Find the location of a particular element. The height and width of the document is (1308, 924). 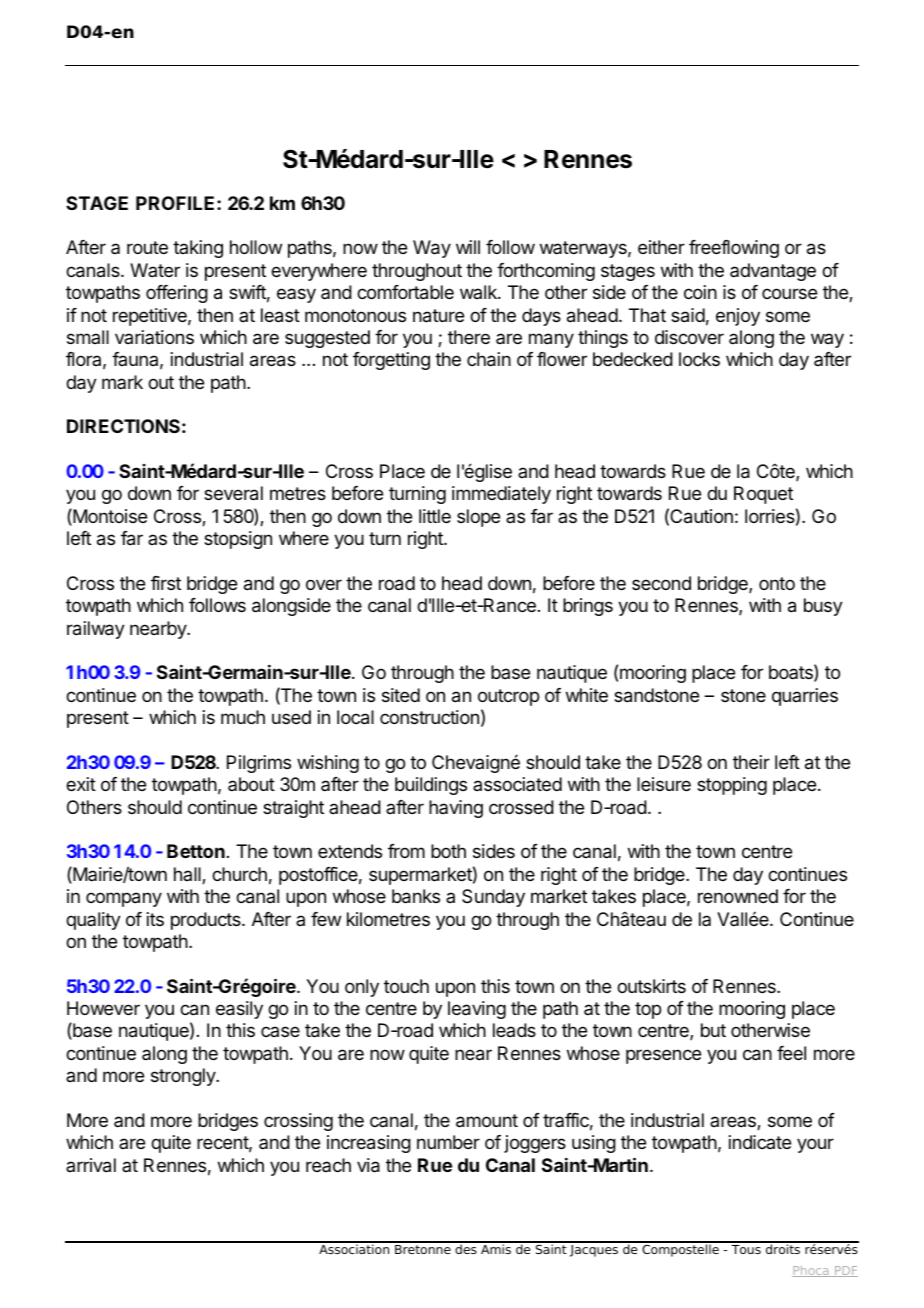

their is located at coordinates (751, 762).
